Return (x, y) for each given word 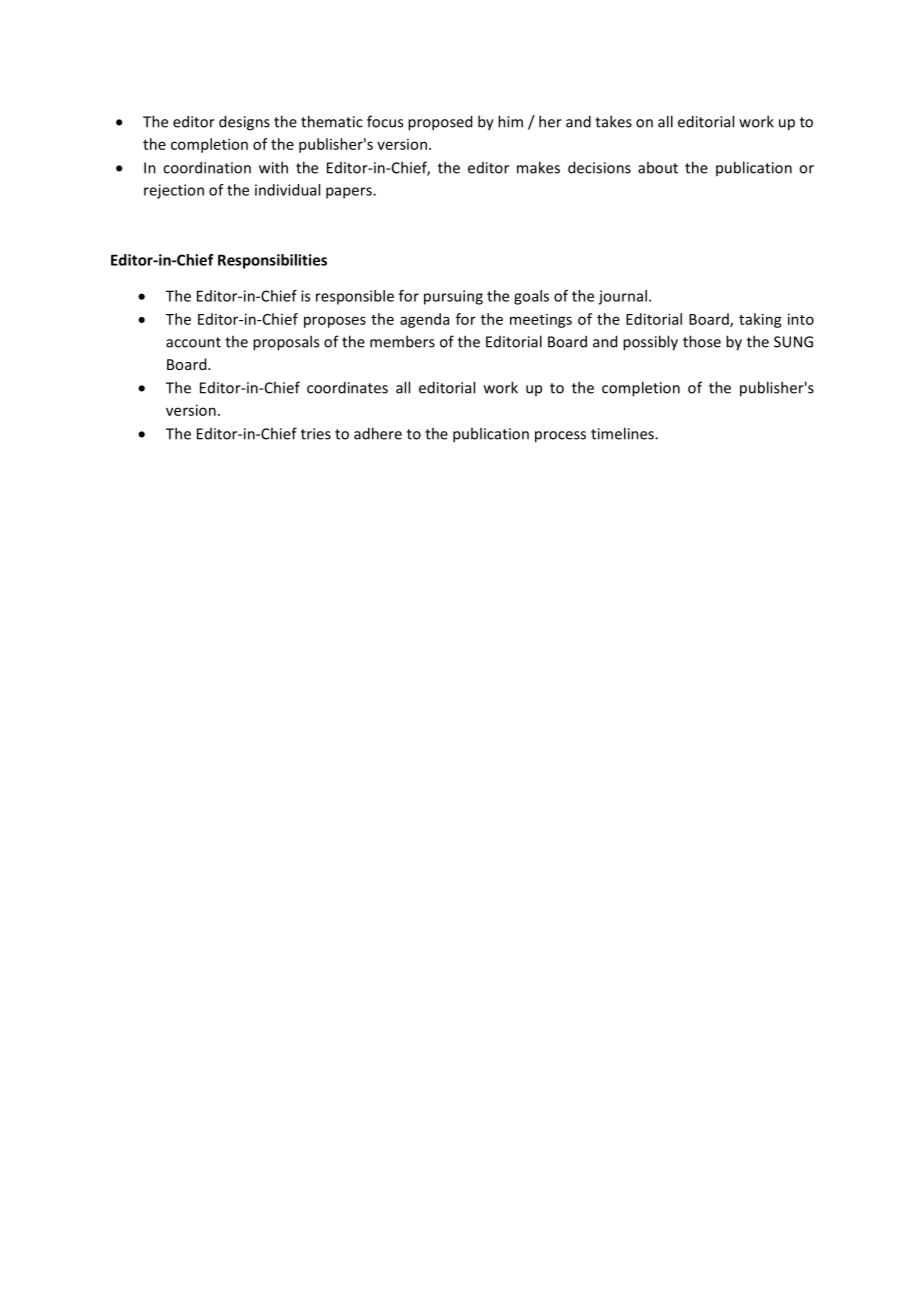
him (510, 121)
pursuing (453, 297)
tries (316, 434)
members (402, 341)
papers (350, 193)
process (560, 437)
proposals (286, 343)
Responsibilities (272, 261)
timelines (623, 433)
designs (244, 123)
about (658, 167)
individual (287, 190)
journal (622, 297)
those (702, 341)
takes (613, 121)
